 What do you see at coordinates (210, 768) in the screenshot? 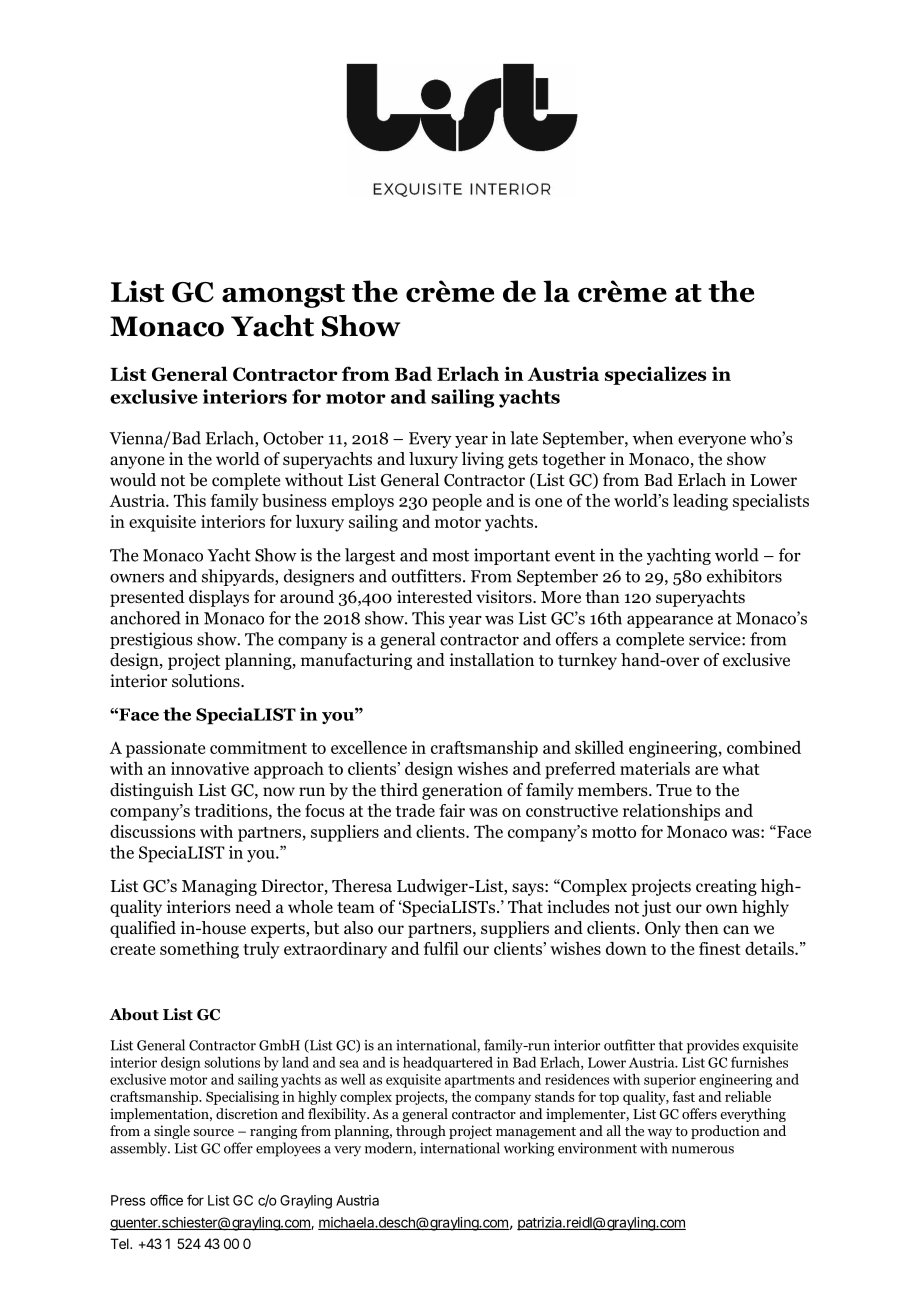
I see `innovative` at bounding box center [210, 768].
